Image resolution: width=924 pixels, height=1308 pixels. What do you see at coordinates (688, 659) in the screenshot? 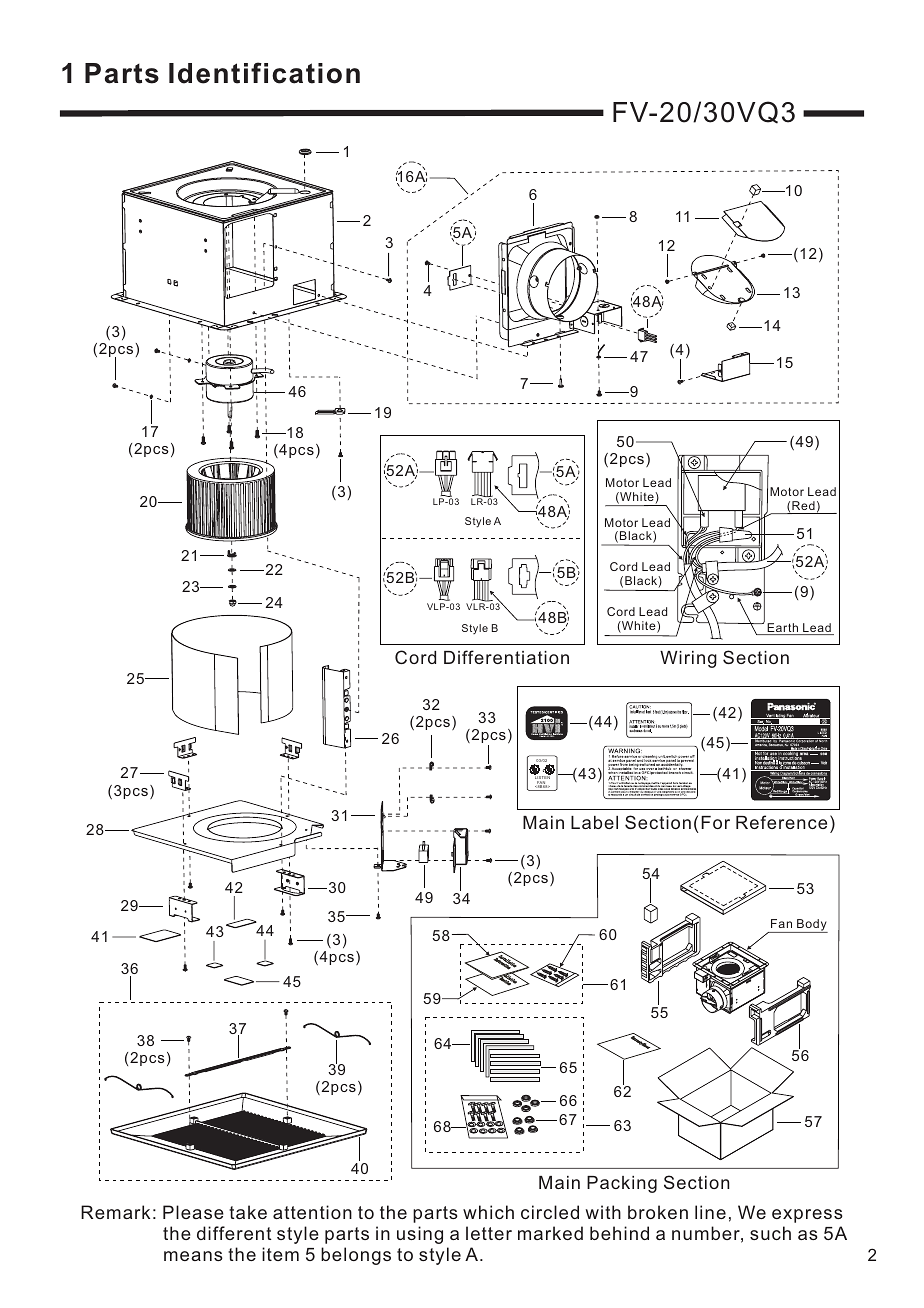
I see `Wiring` at bounding box center [688, 659].
